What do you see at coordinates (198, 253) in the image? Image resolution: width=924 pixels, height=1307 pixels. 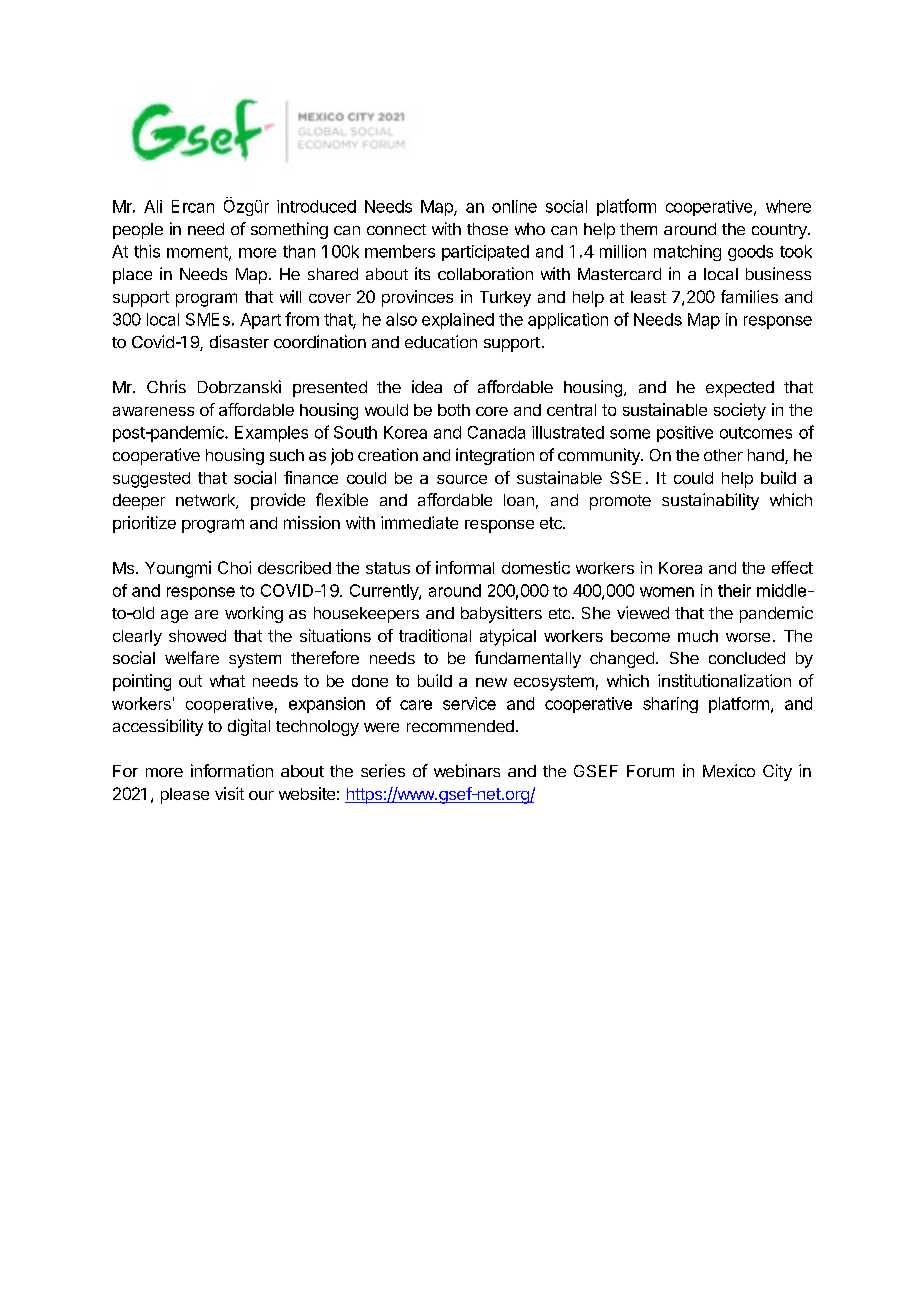 I see `moment` at bounding box center [198, 253].
